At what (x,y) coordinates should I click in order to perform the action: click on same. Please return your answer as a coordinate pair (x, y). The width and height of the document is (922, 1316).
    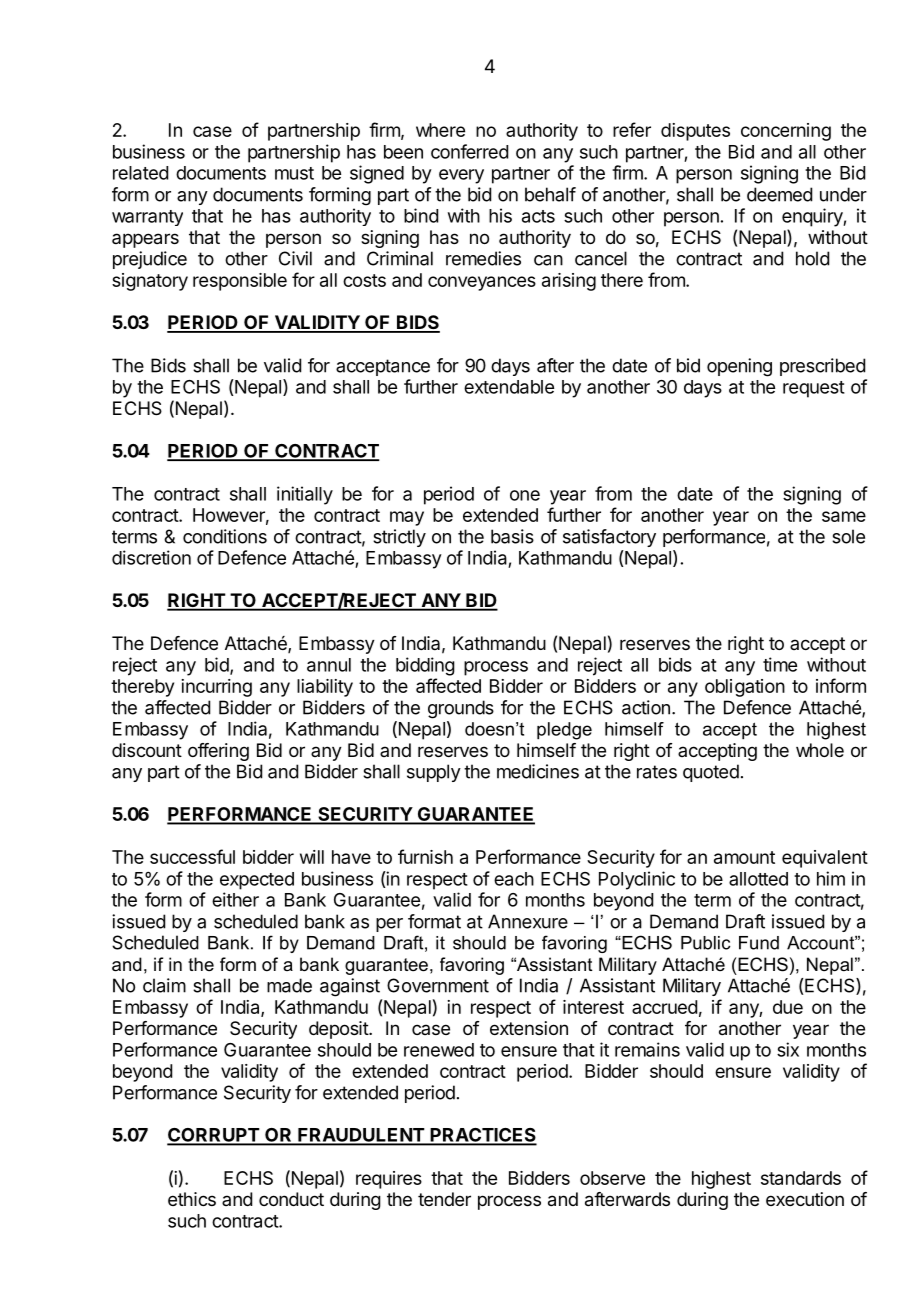
    Looking at the image, I should click on (844, 516).
